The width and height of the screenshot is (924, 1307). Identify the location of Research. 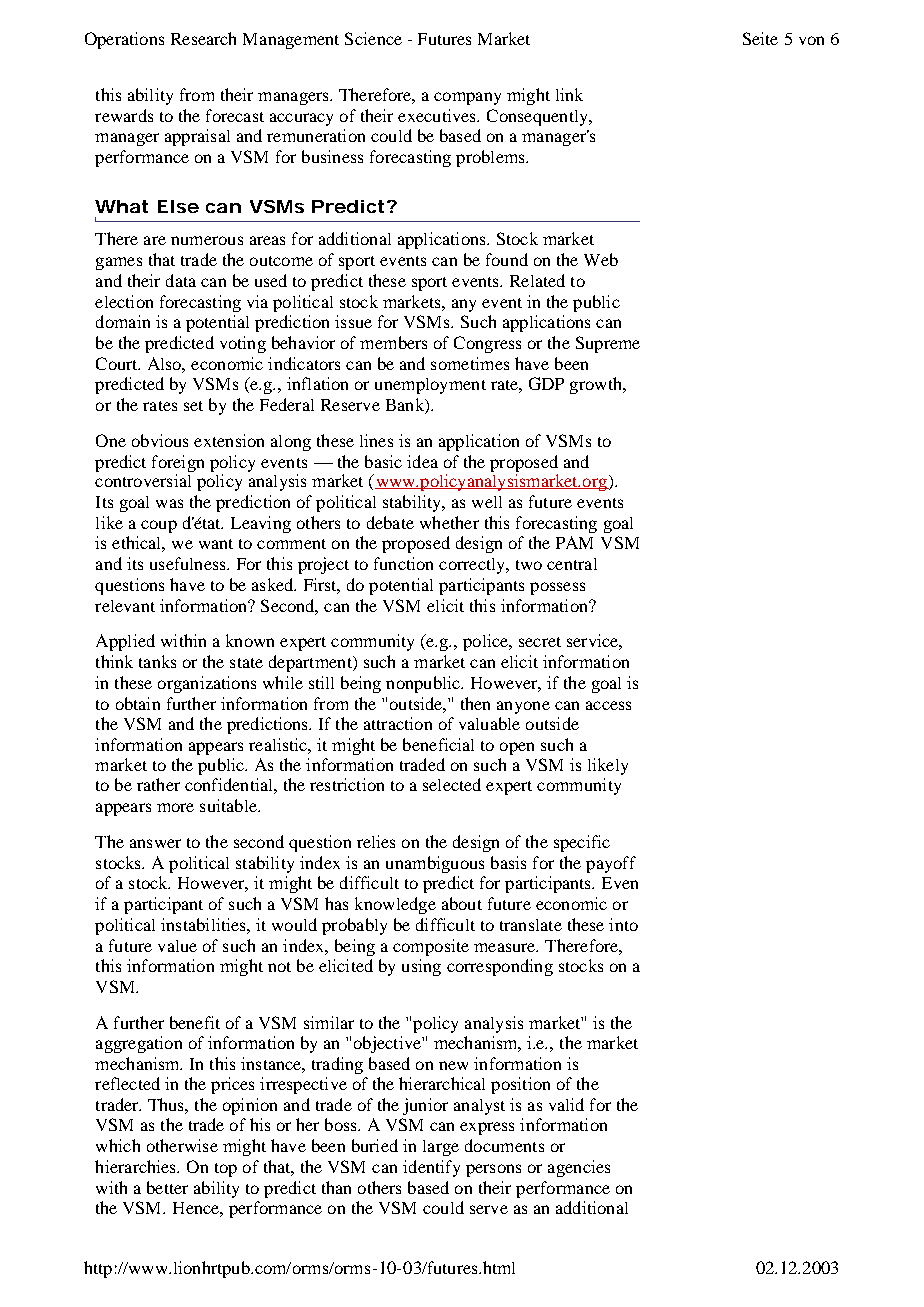
(203, 38).
